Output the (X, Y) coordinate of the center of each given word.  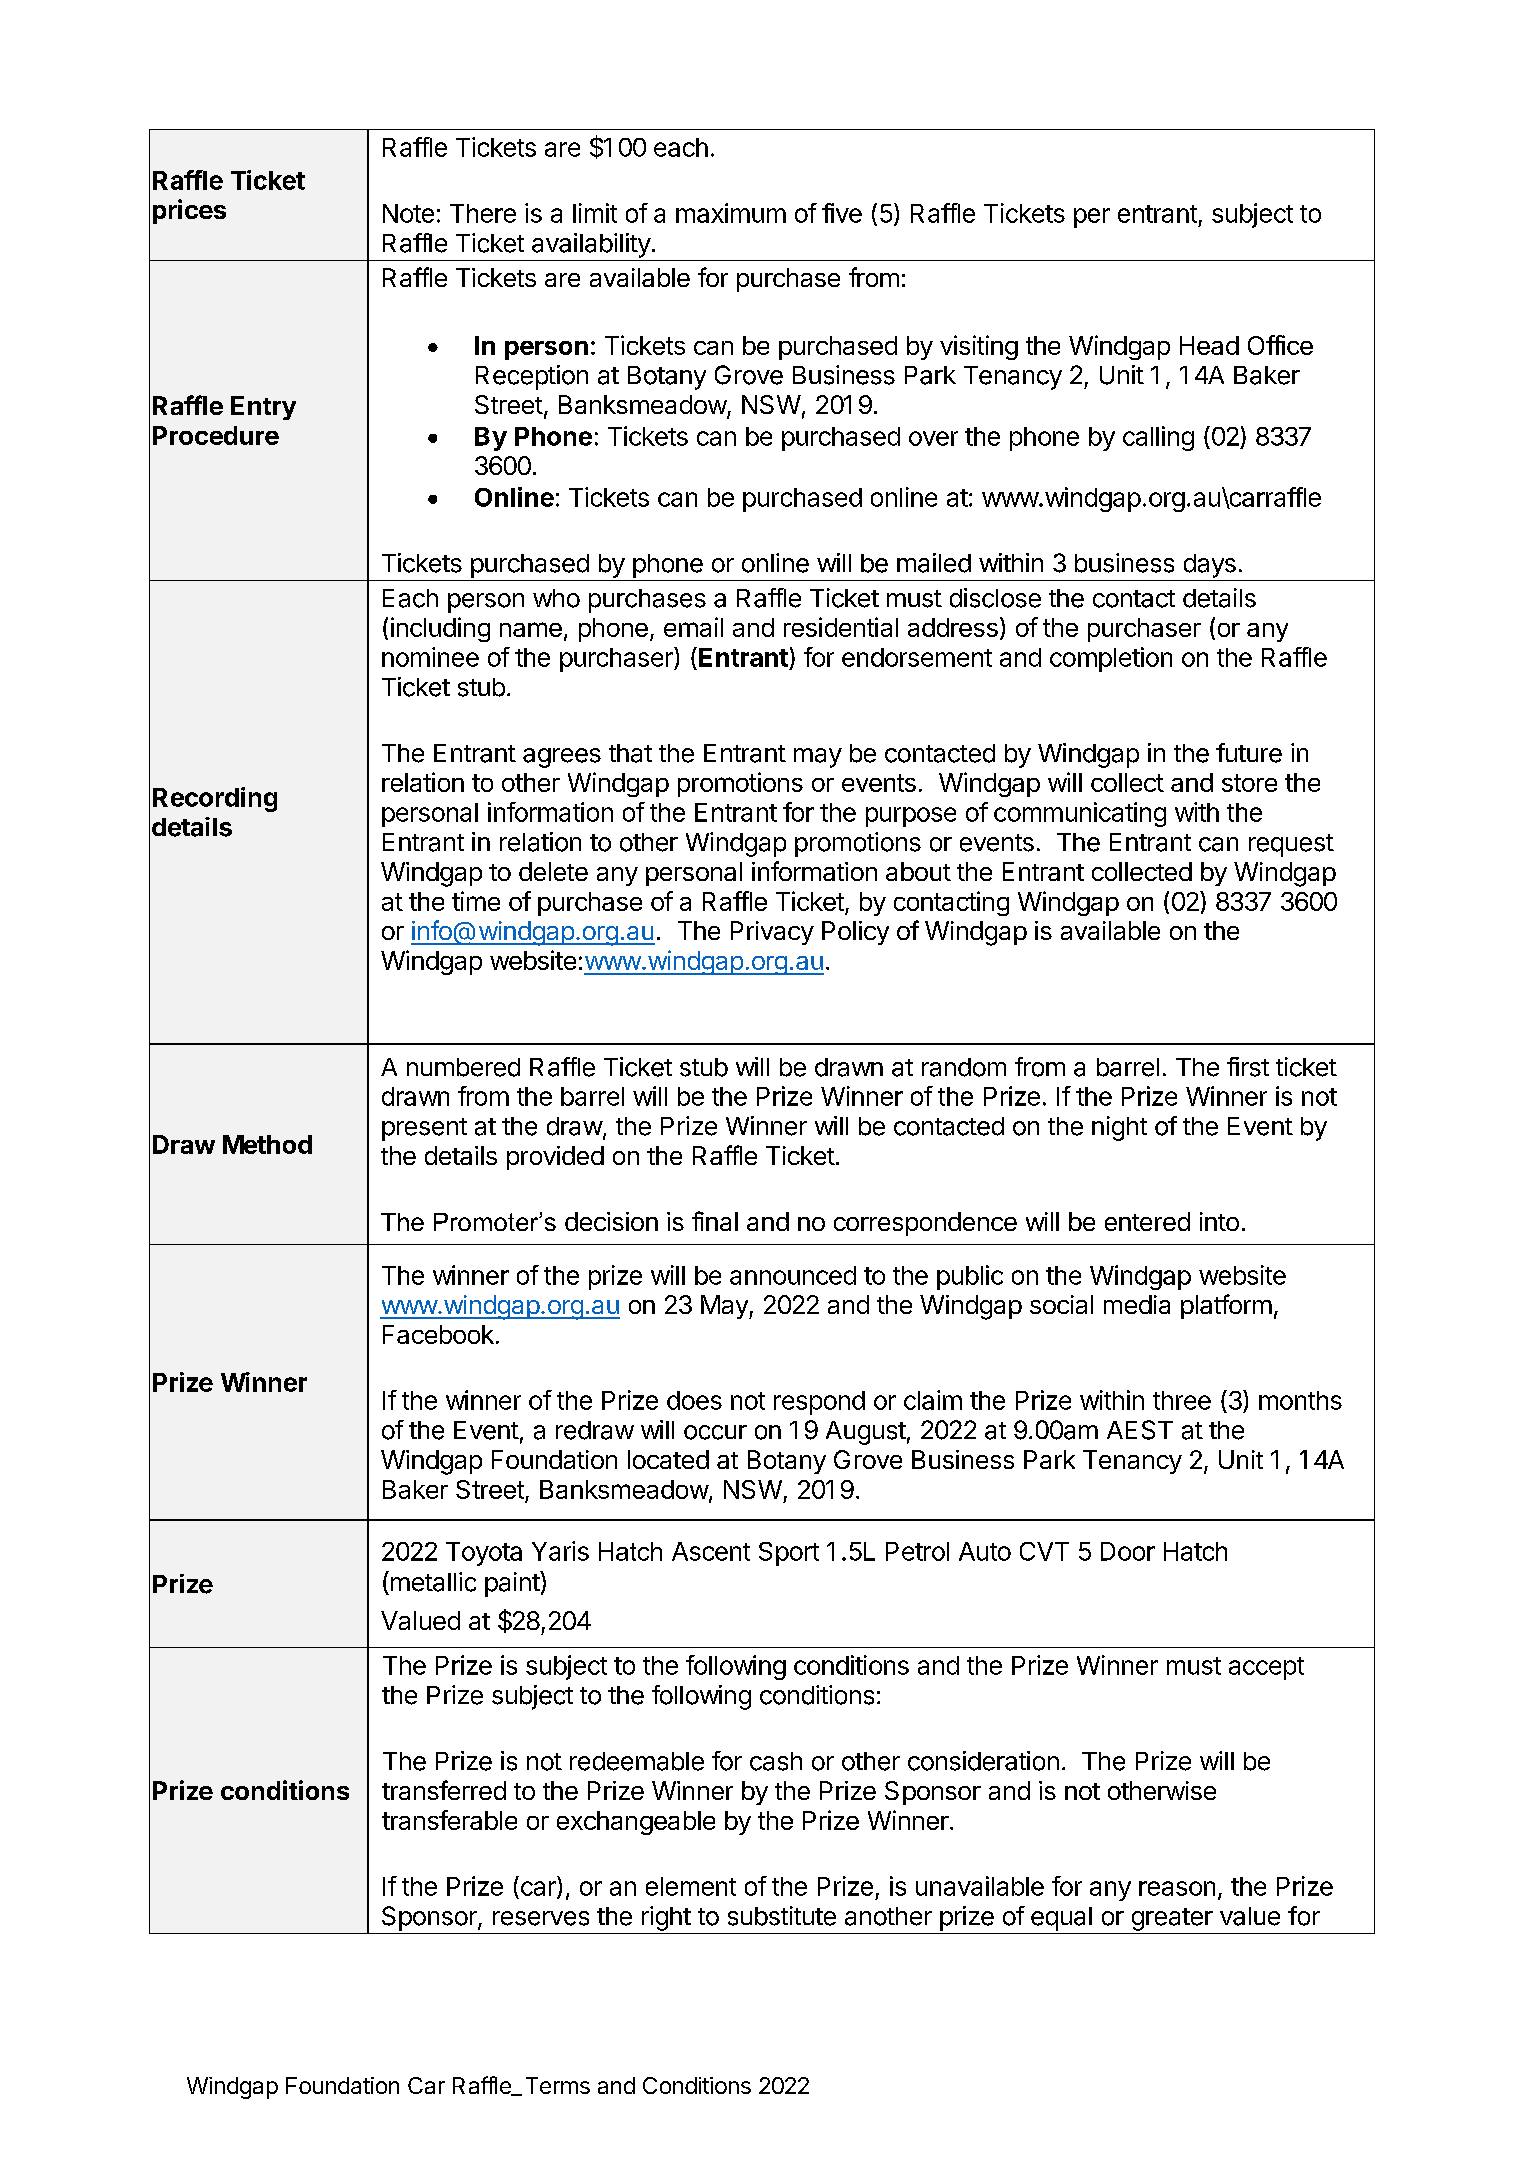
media (1137, 1304)
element (691, 1886)
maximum (731, 213)
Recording (215, 799)
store (1249, 783)
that (630, 753)
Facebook (438, 1334)
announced (793, 1275)
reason (1177, 1888)
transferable (449, 1820)
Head (1209, 345)
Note (408, 213)
